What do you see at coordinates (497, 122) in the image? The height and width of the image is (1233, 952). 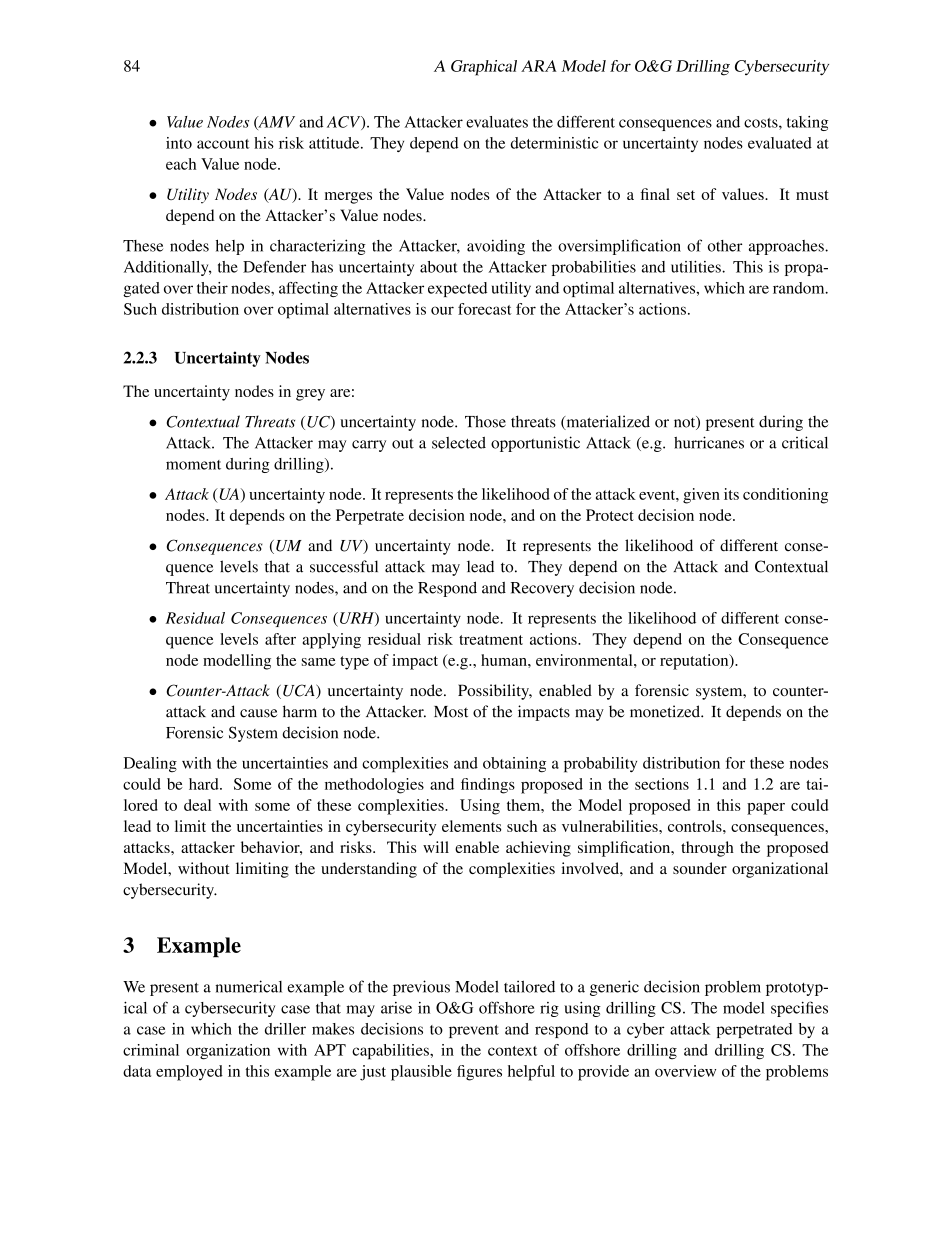 I see `evaluates` at bounding box center [497, 122].
